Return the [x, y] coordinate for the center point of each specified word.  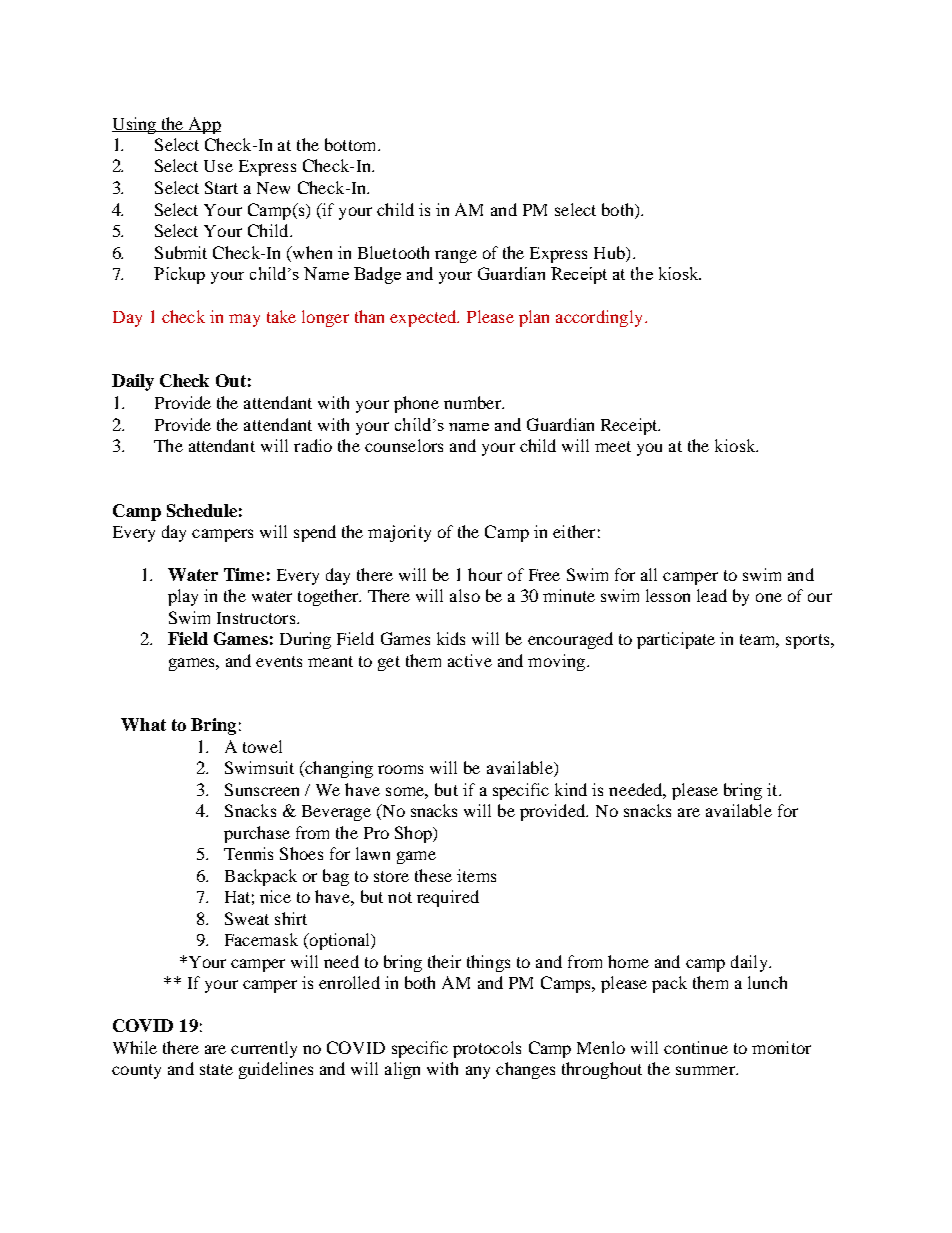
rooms [400, 769]
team [759, 641]
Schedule [202, 510]
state [216, 1069]
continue [696, 1047]
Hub [610, 252]
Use [218, 166]
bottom [352, 144]
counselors [404, 445]
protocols [487, 1049]
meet [613, 446]
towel [262, 746]
